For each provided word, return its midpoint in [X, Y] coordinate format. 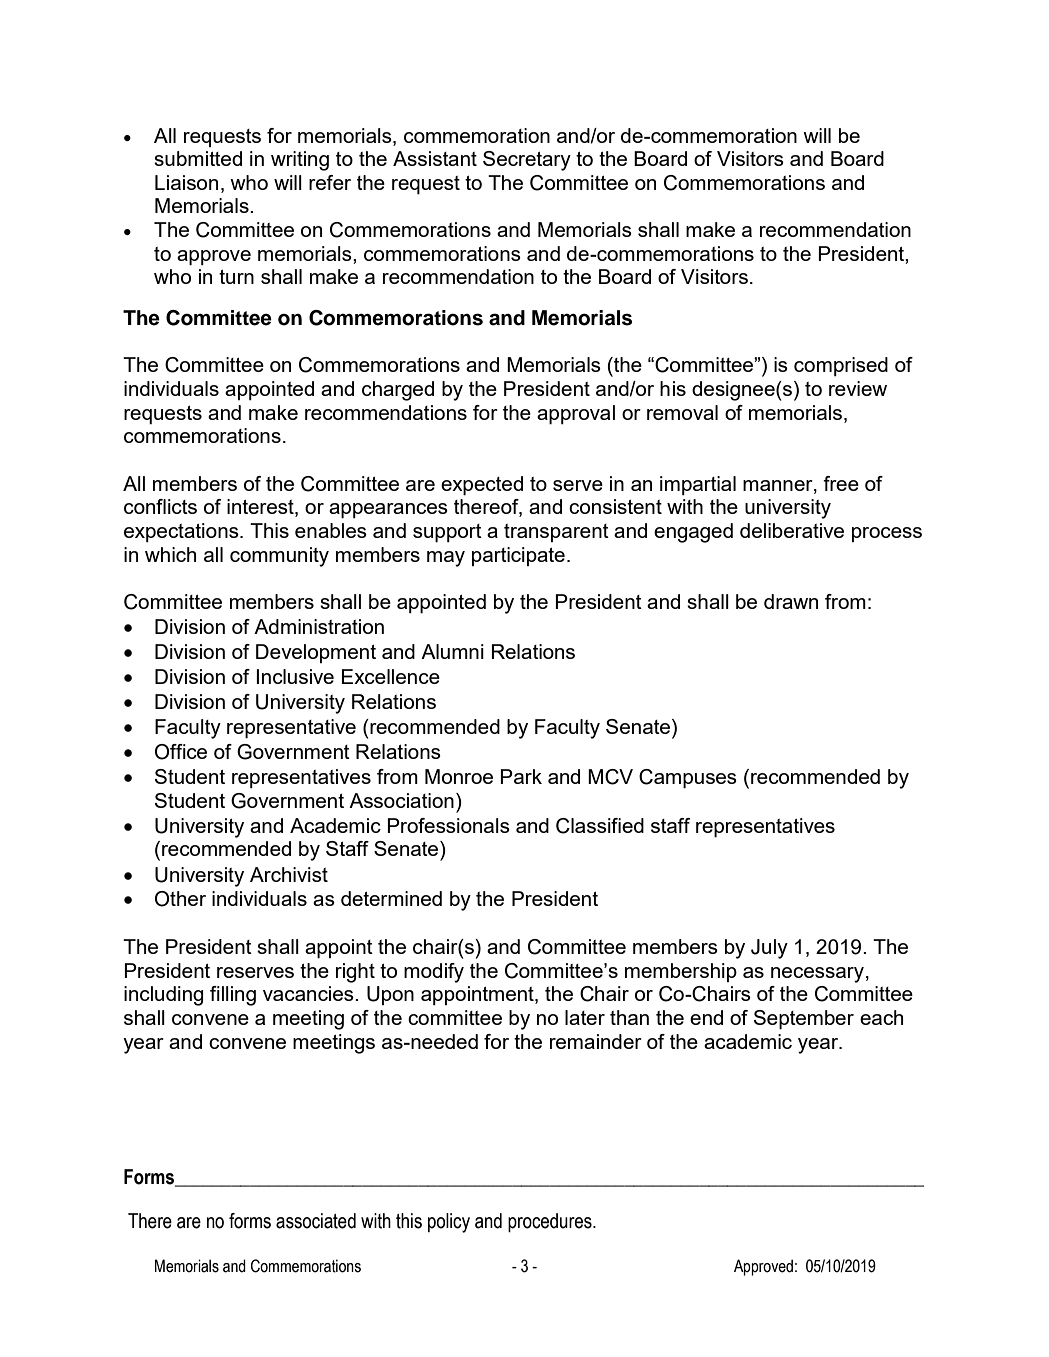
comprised [841, 366]
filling [233, 996]
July [769, 949]
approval [576, 415]
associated [316, 1221]
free [841, 483]
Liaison [186, 182]
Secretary [527, 161]
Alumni [452, 651]
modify [434, 973]
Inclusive [295, 676]
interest [261, 508]
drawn [791, 601]
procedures [551, 1222]
